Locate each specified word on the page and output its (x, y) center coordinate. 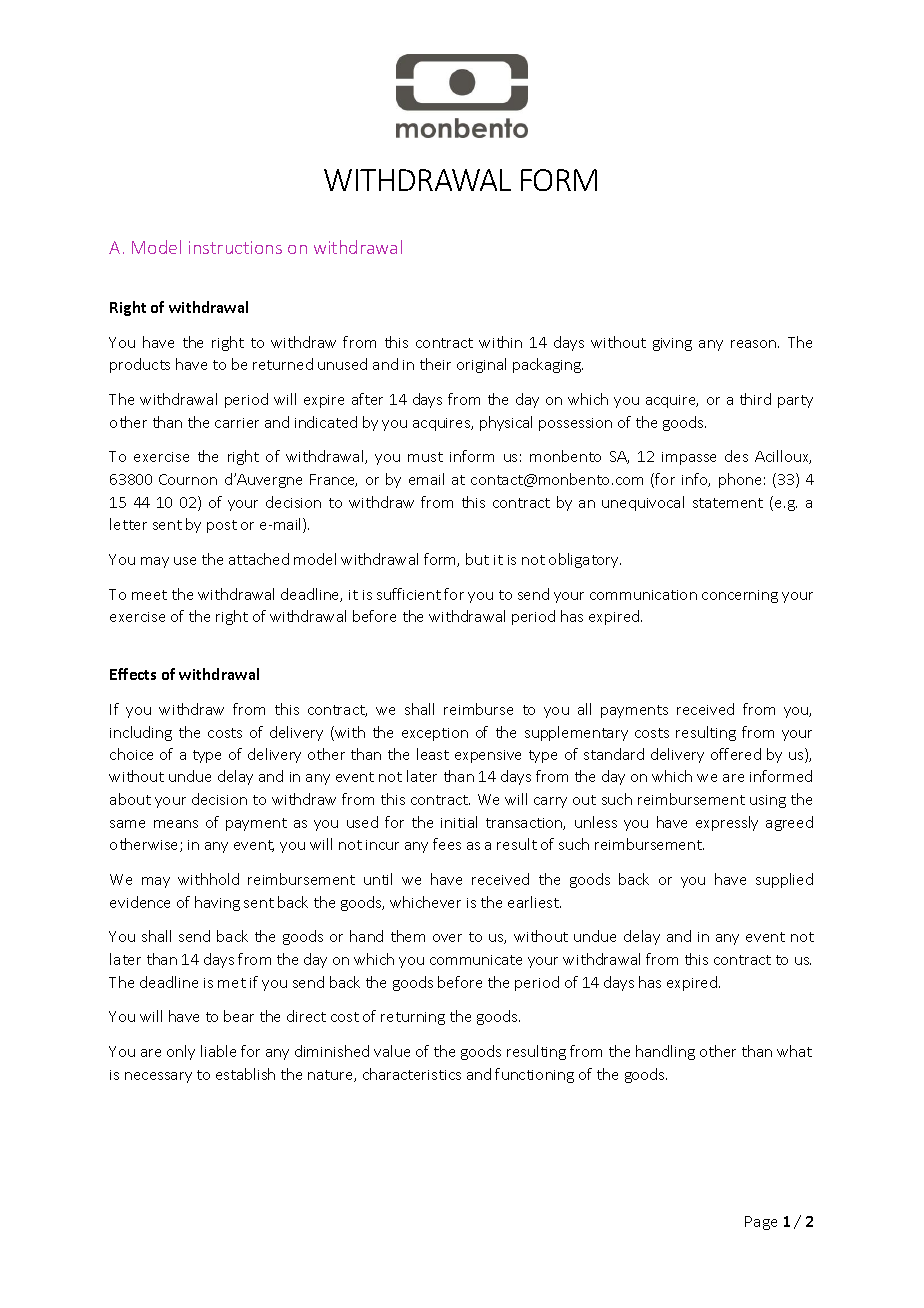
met (232, 983)
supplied (784, 880)
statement (728, 503)
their (435, 364)
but (477, 559)
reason (755, 344)
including (141, 733)
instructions (235, 247)
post (222, 526)
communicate (476, 960)
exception (435, 734)
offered (736, 754)
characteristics (412, 1074)
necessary (158, 1077)
